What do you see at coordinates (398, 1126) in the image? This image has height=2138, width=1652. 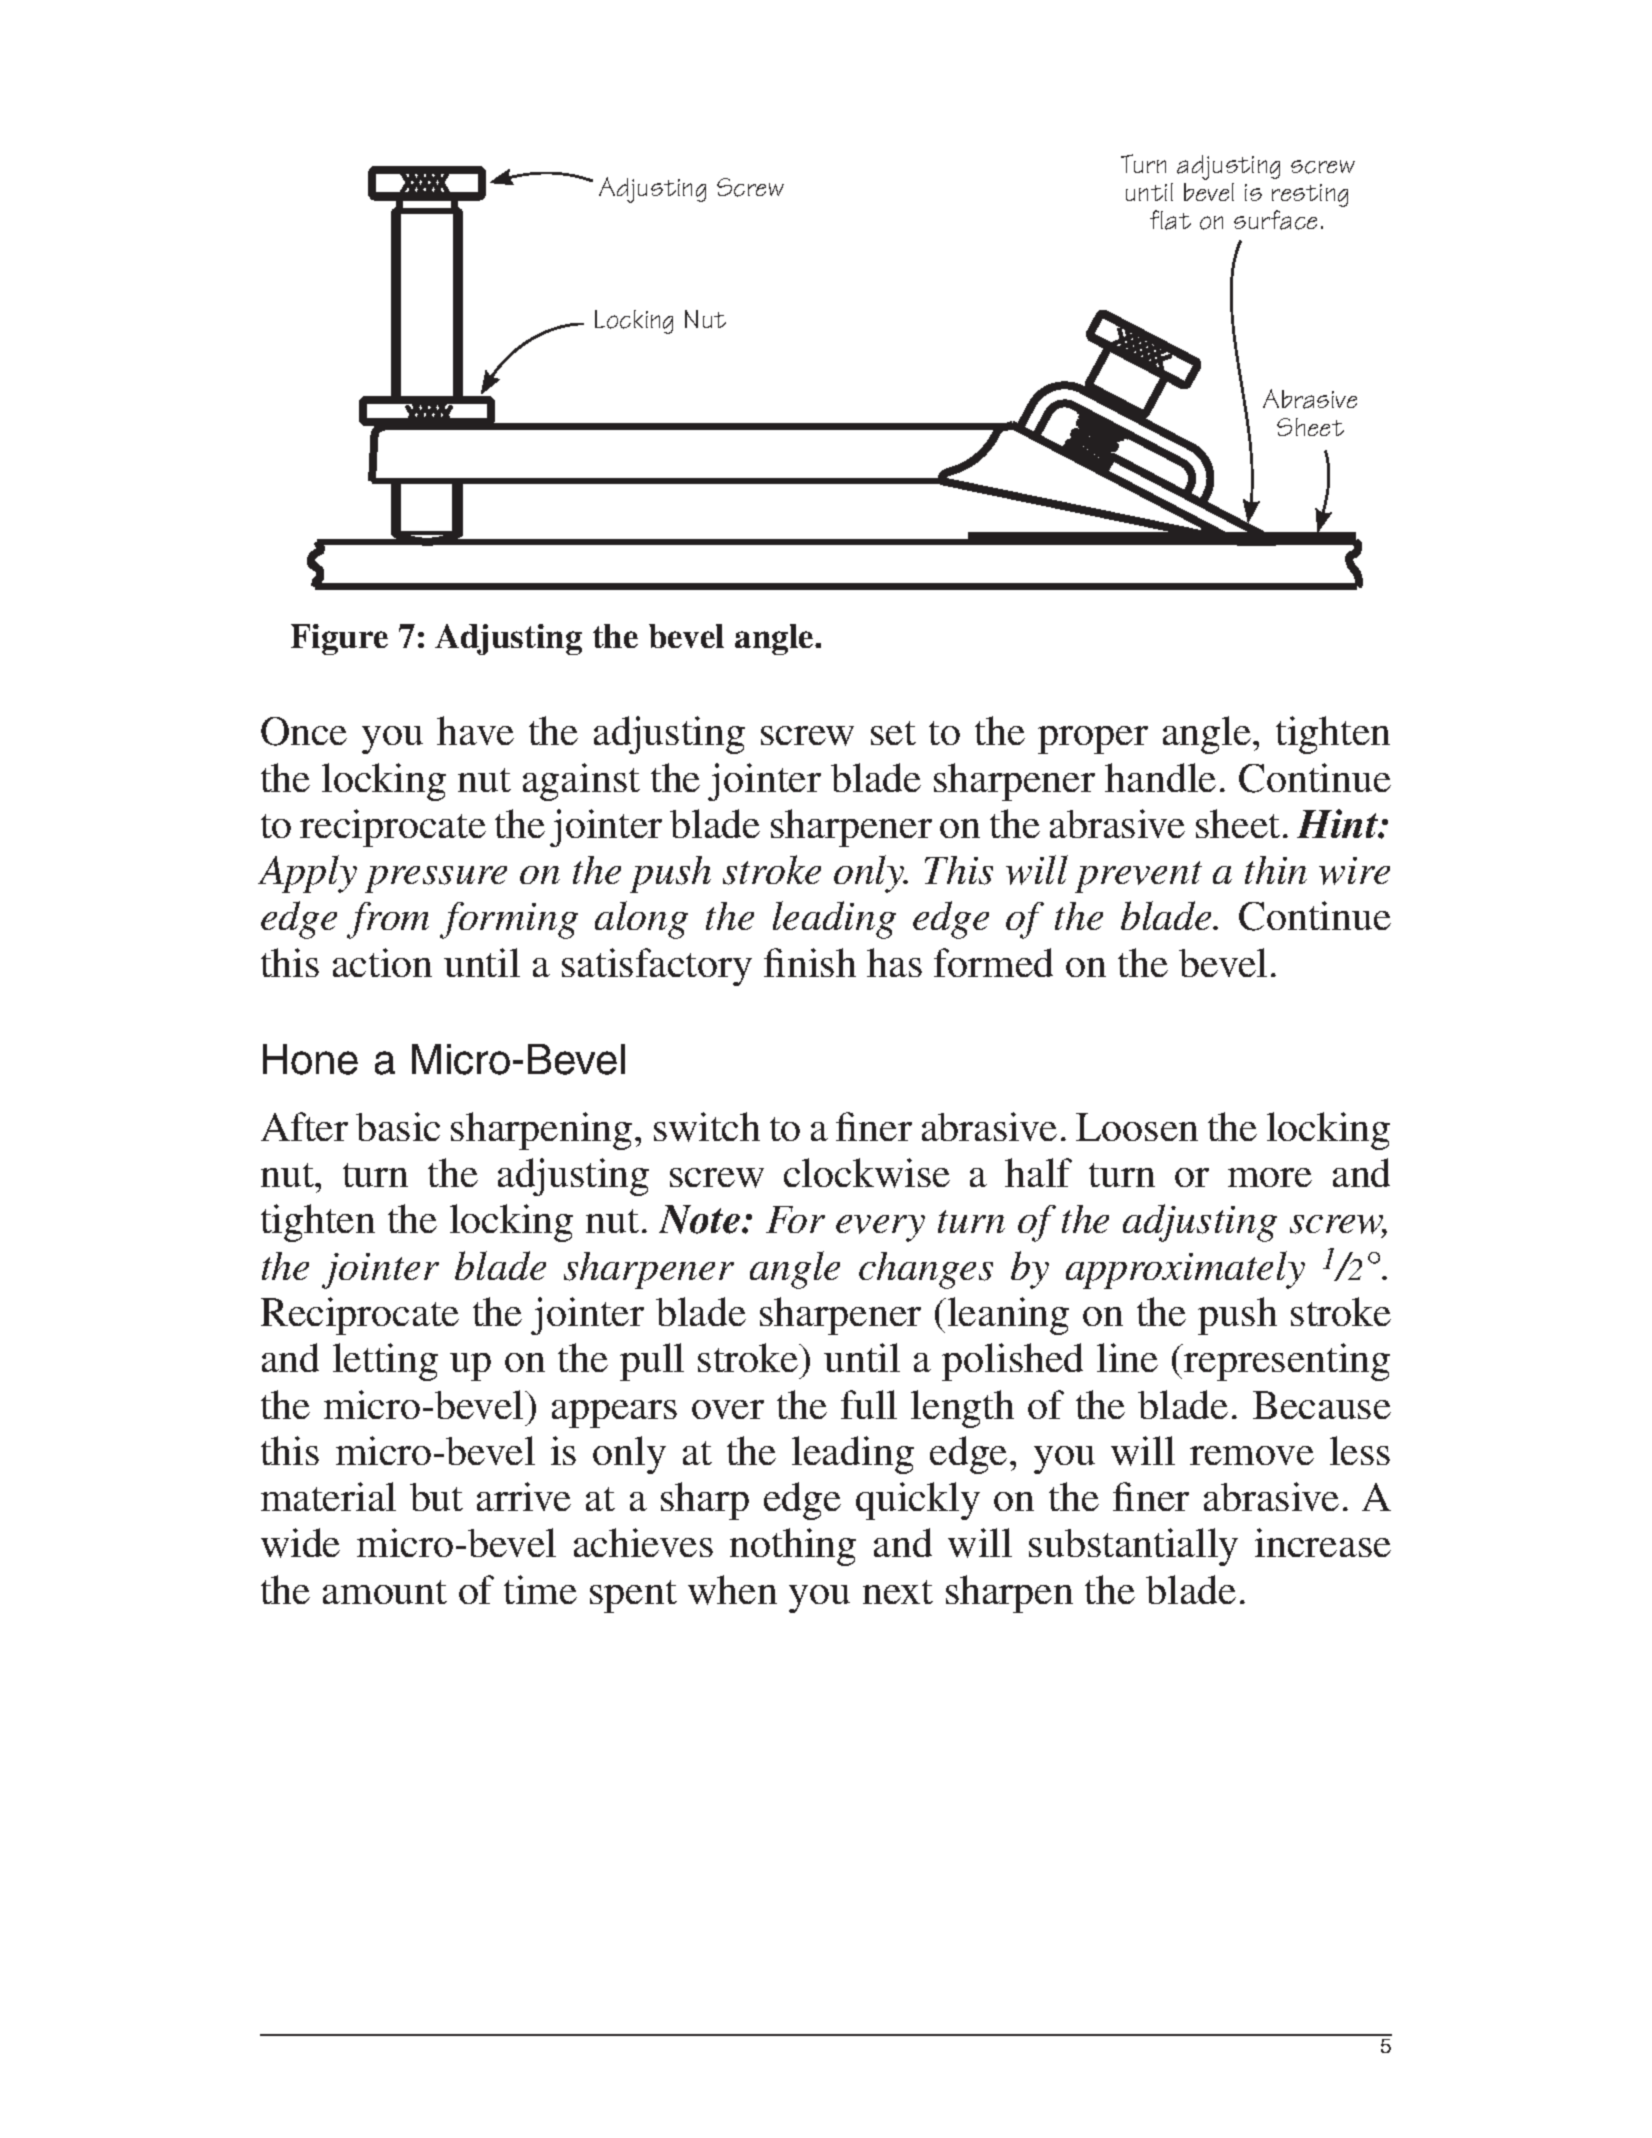 I see `basic` at bounding box center [398, 1126].
